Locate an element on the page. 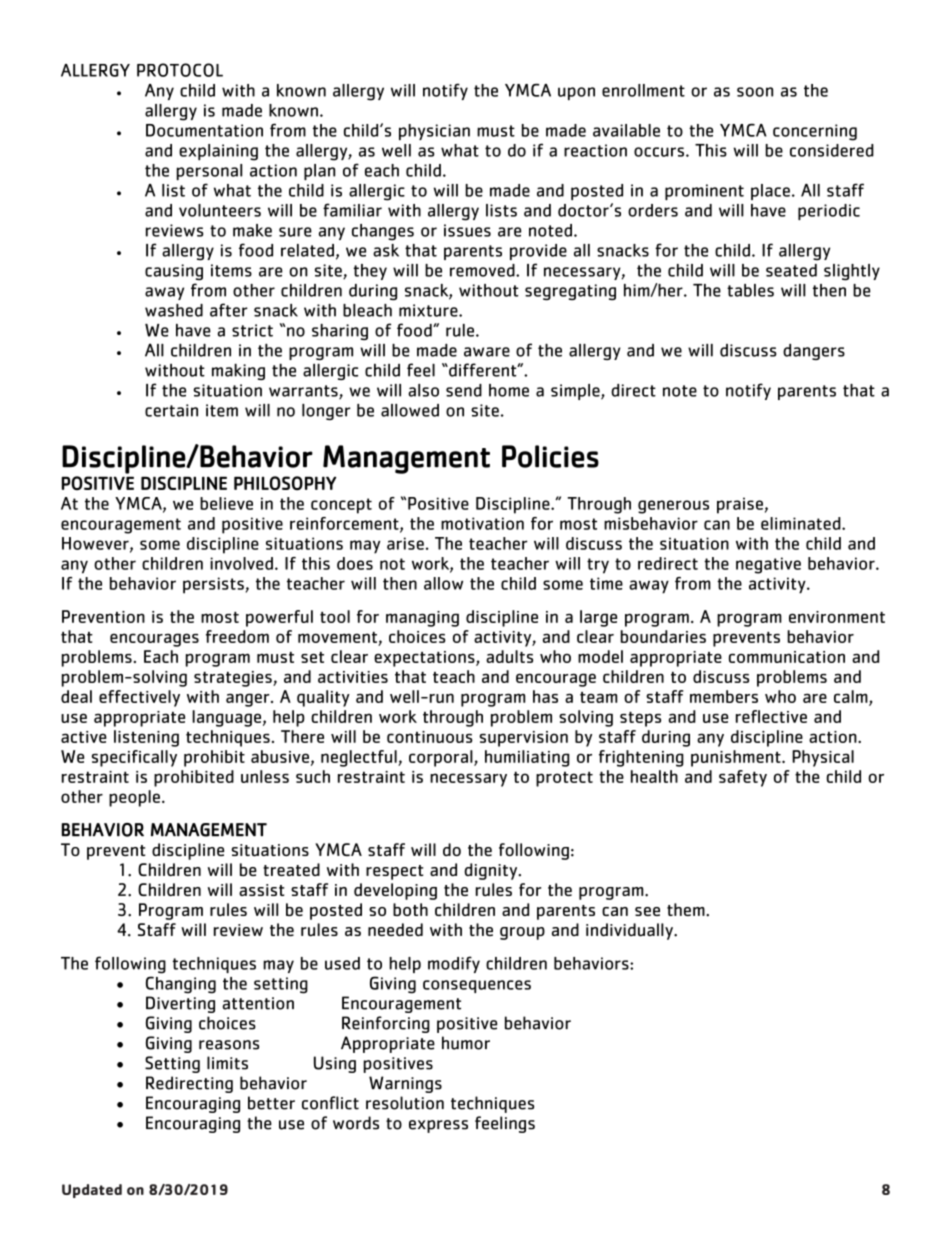 This page has height=1233, width=952. physician is located at coordinates (434, 132).
